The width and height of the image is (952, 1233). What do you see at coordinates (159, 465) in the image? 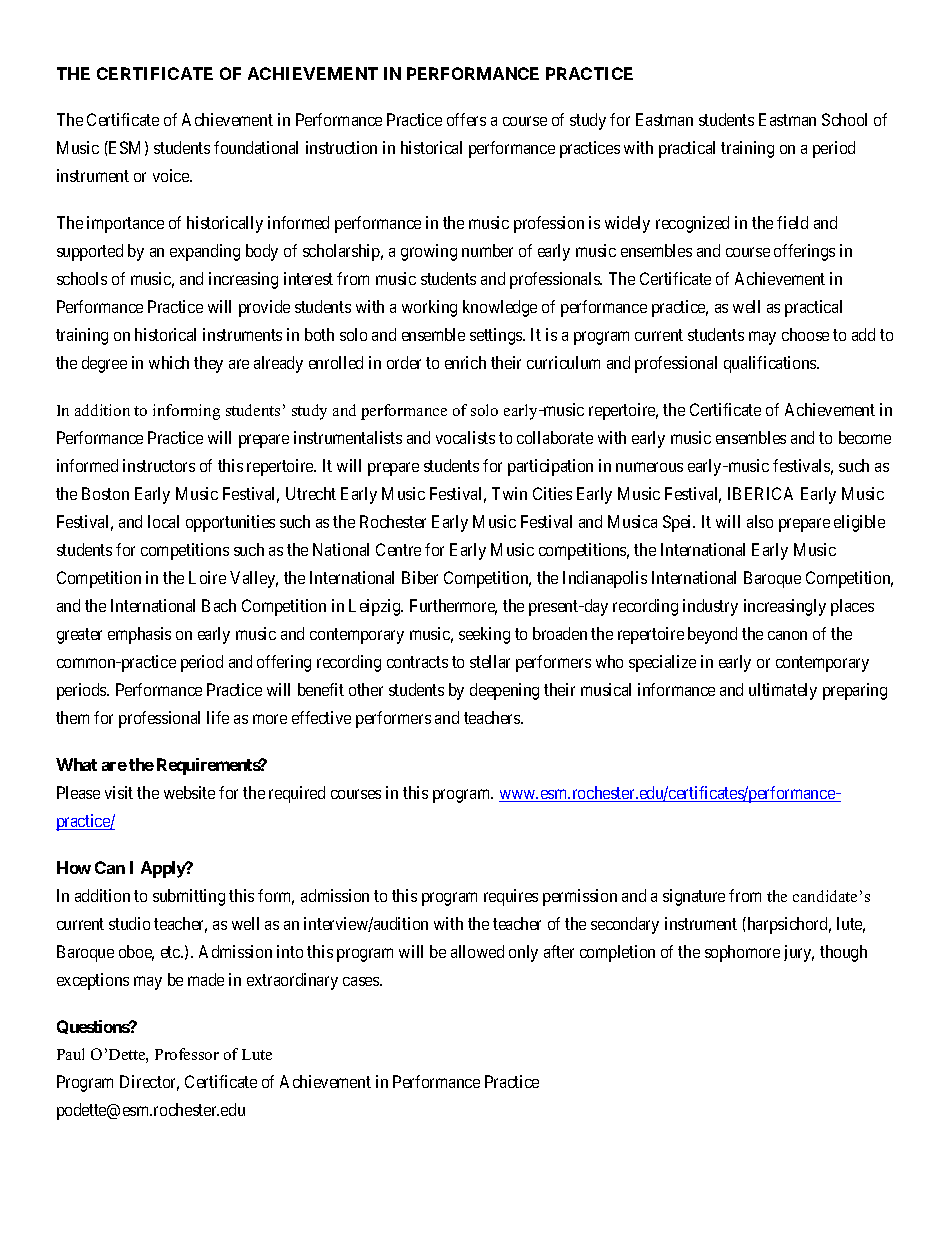
I see `instructors` at bounding box center [159, 465].
